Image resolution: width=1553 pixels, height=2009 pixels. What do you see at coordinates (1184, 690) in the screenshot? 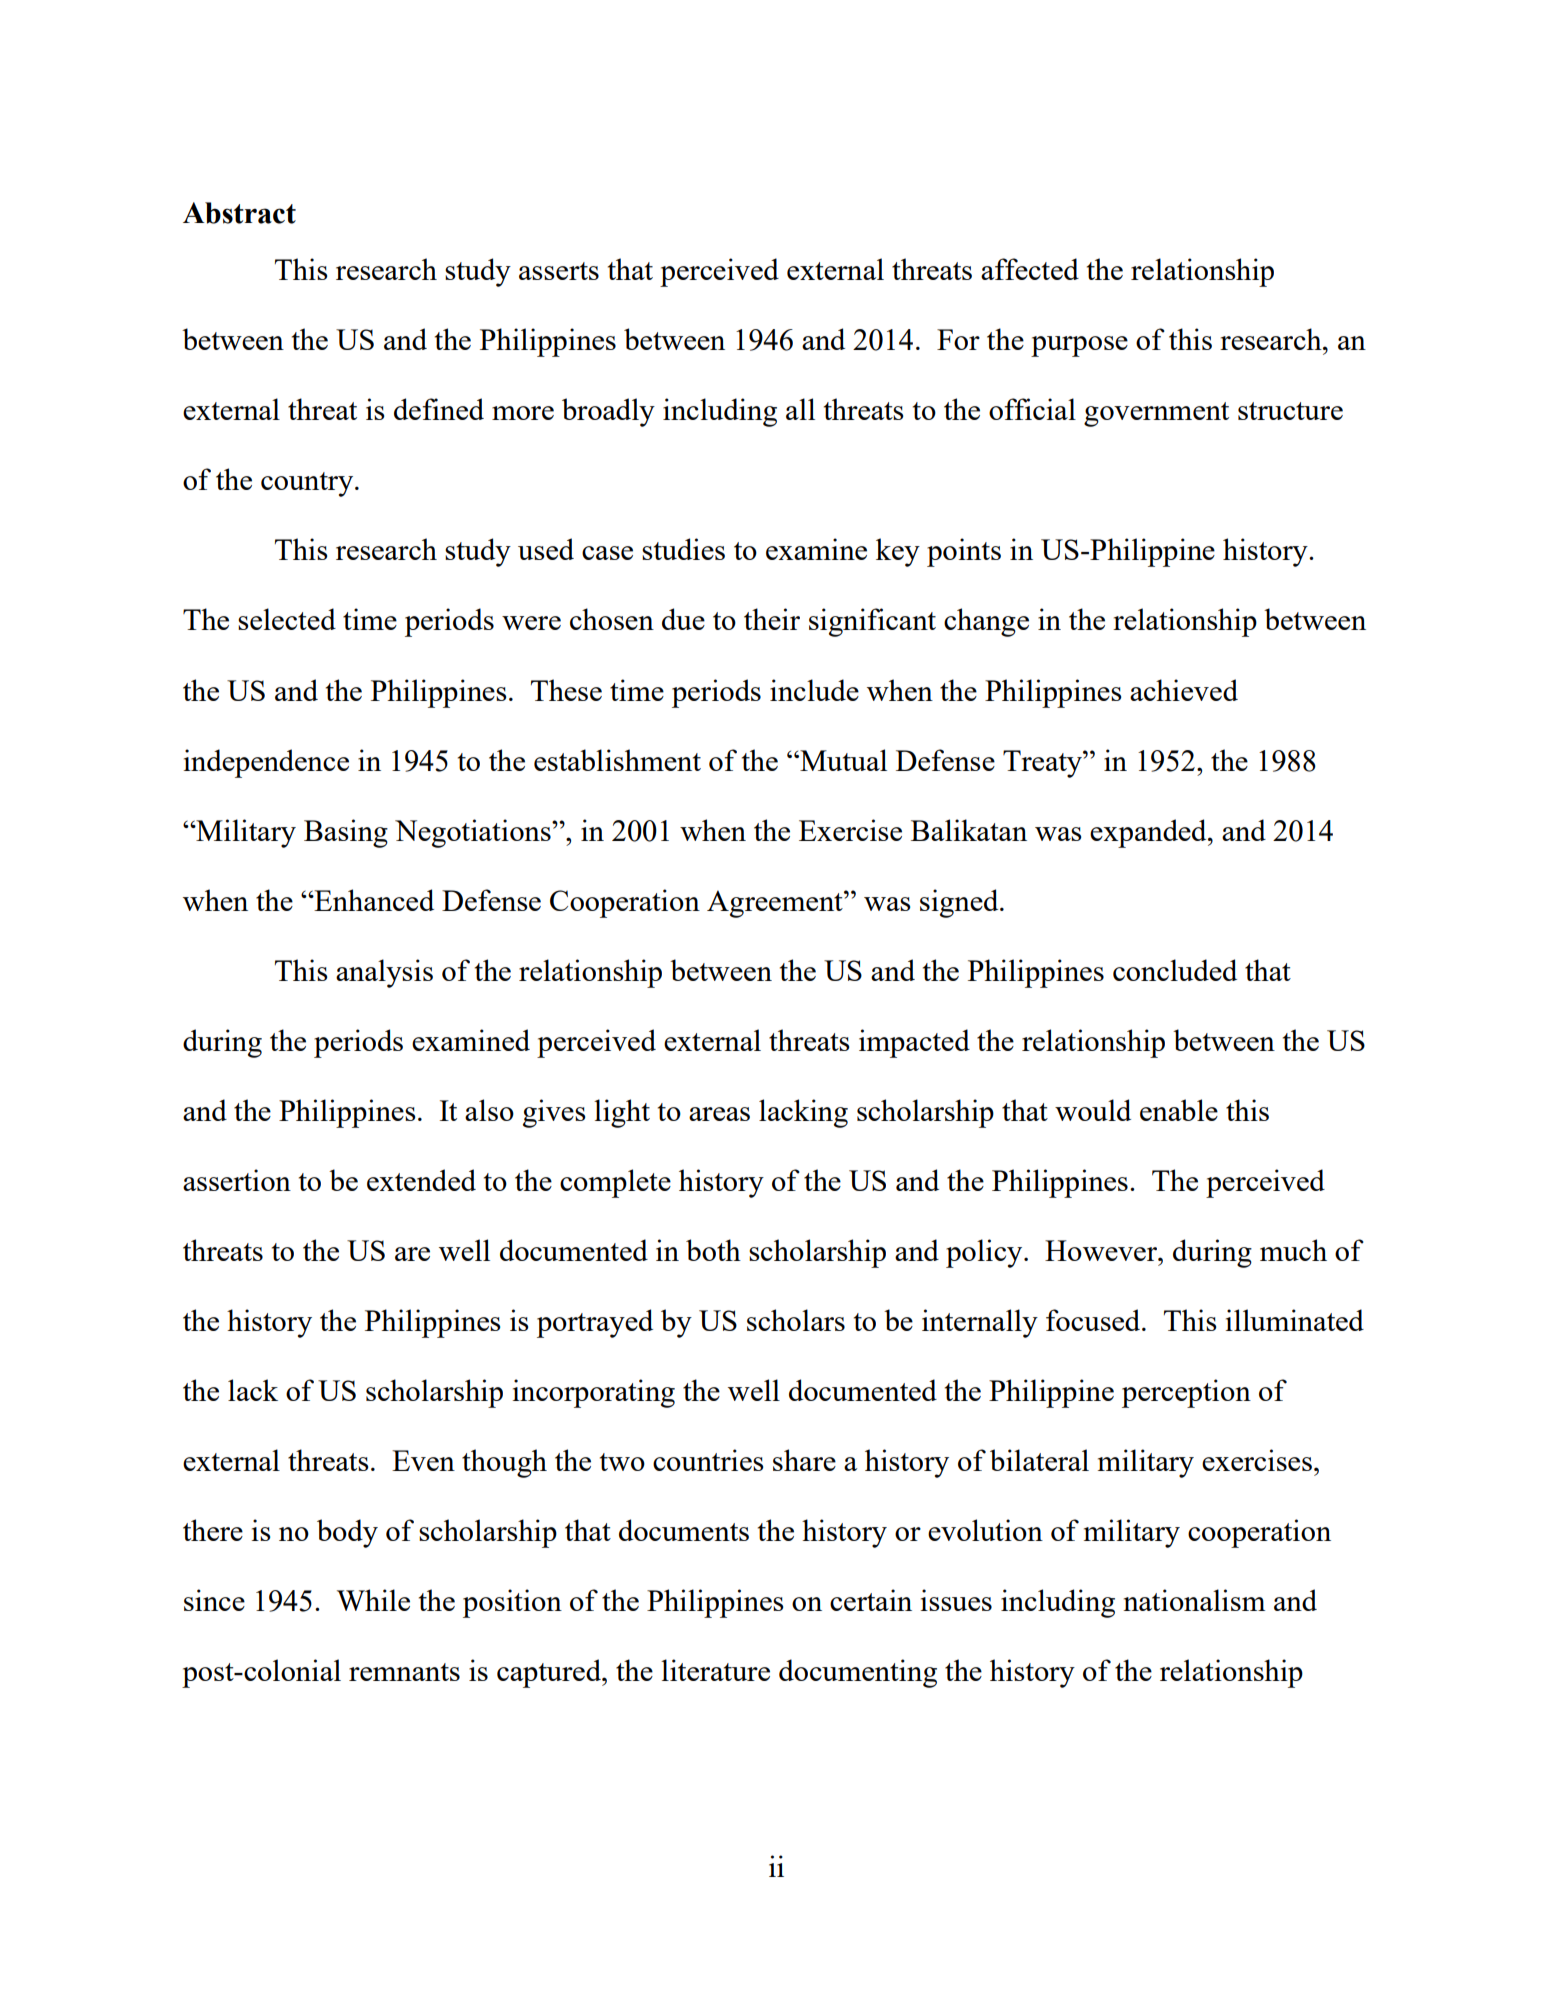
I see `achieved` at bounding box center [1184, 690].
